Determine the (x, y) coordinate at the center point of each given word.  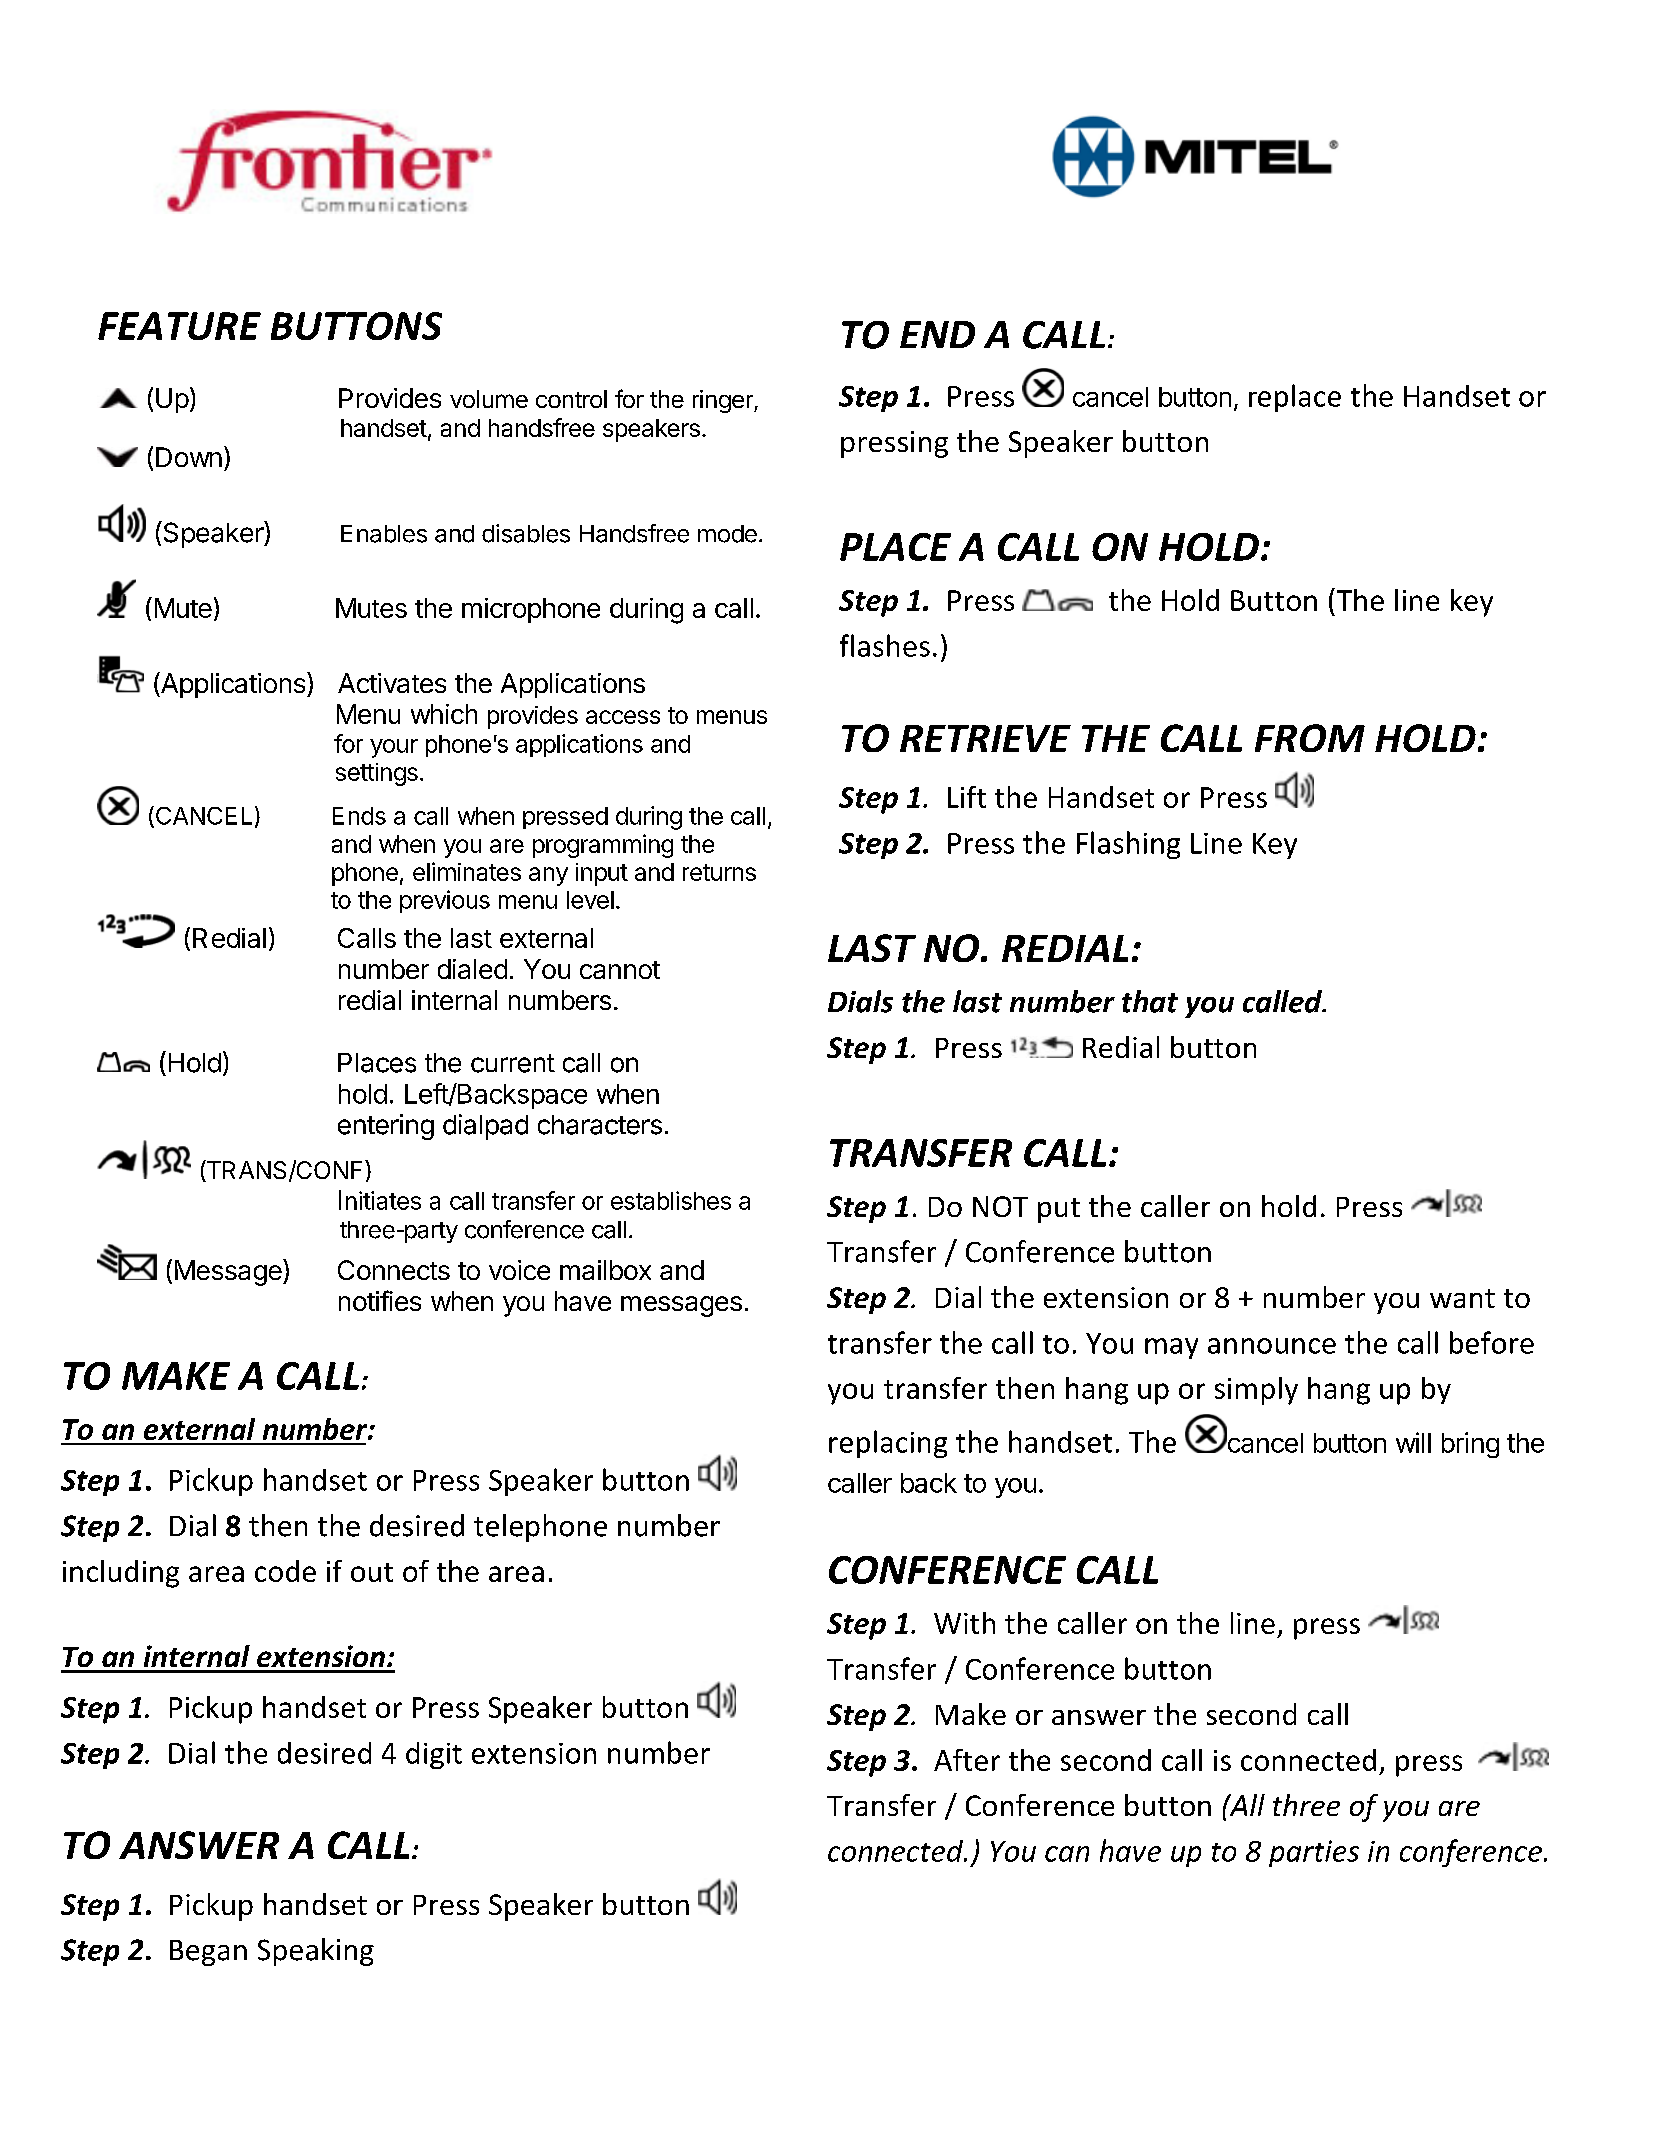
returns (719, 872)
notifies (380, 1300)
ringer (724, 401)
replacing (888, 1444)
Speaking (316, 1952)
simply (1256, 1391)
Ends (359, 816)
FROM (1310, 738)
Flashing (1128, 845)
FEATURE (179, 326)
